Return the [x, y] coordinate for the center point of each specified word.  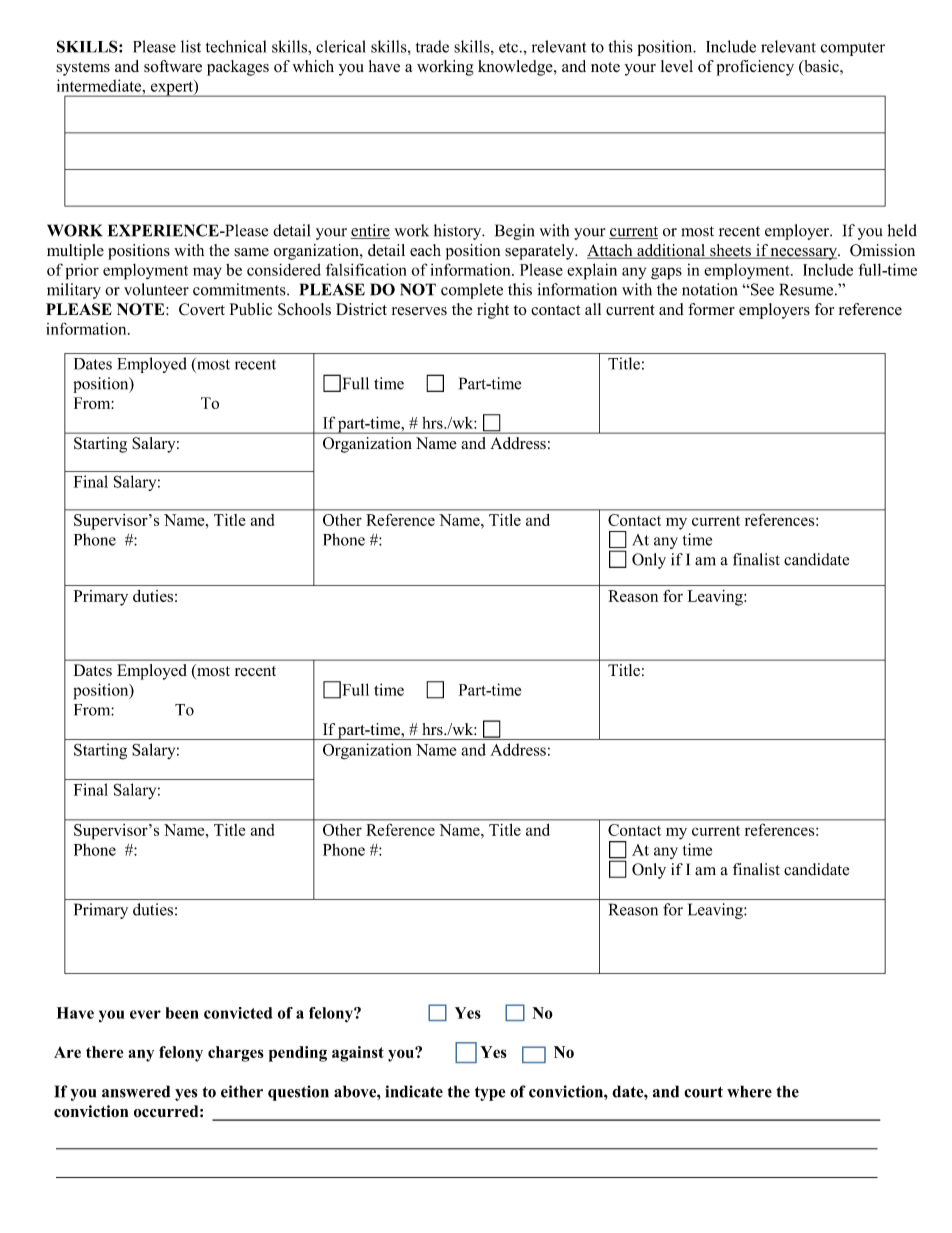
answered [136, 1091]
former [711, 309]
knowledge [516, 68]
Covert [202, 309]
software [173, 66]
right [493, 311]
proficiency [755, 68]
